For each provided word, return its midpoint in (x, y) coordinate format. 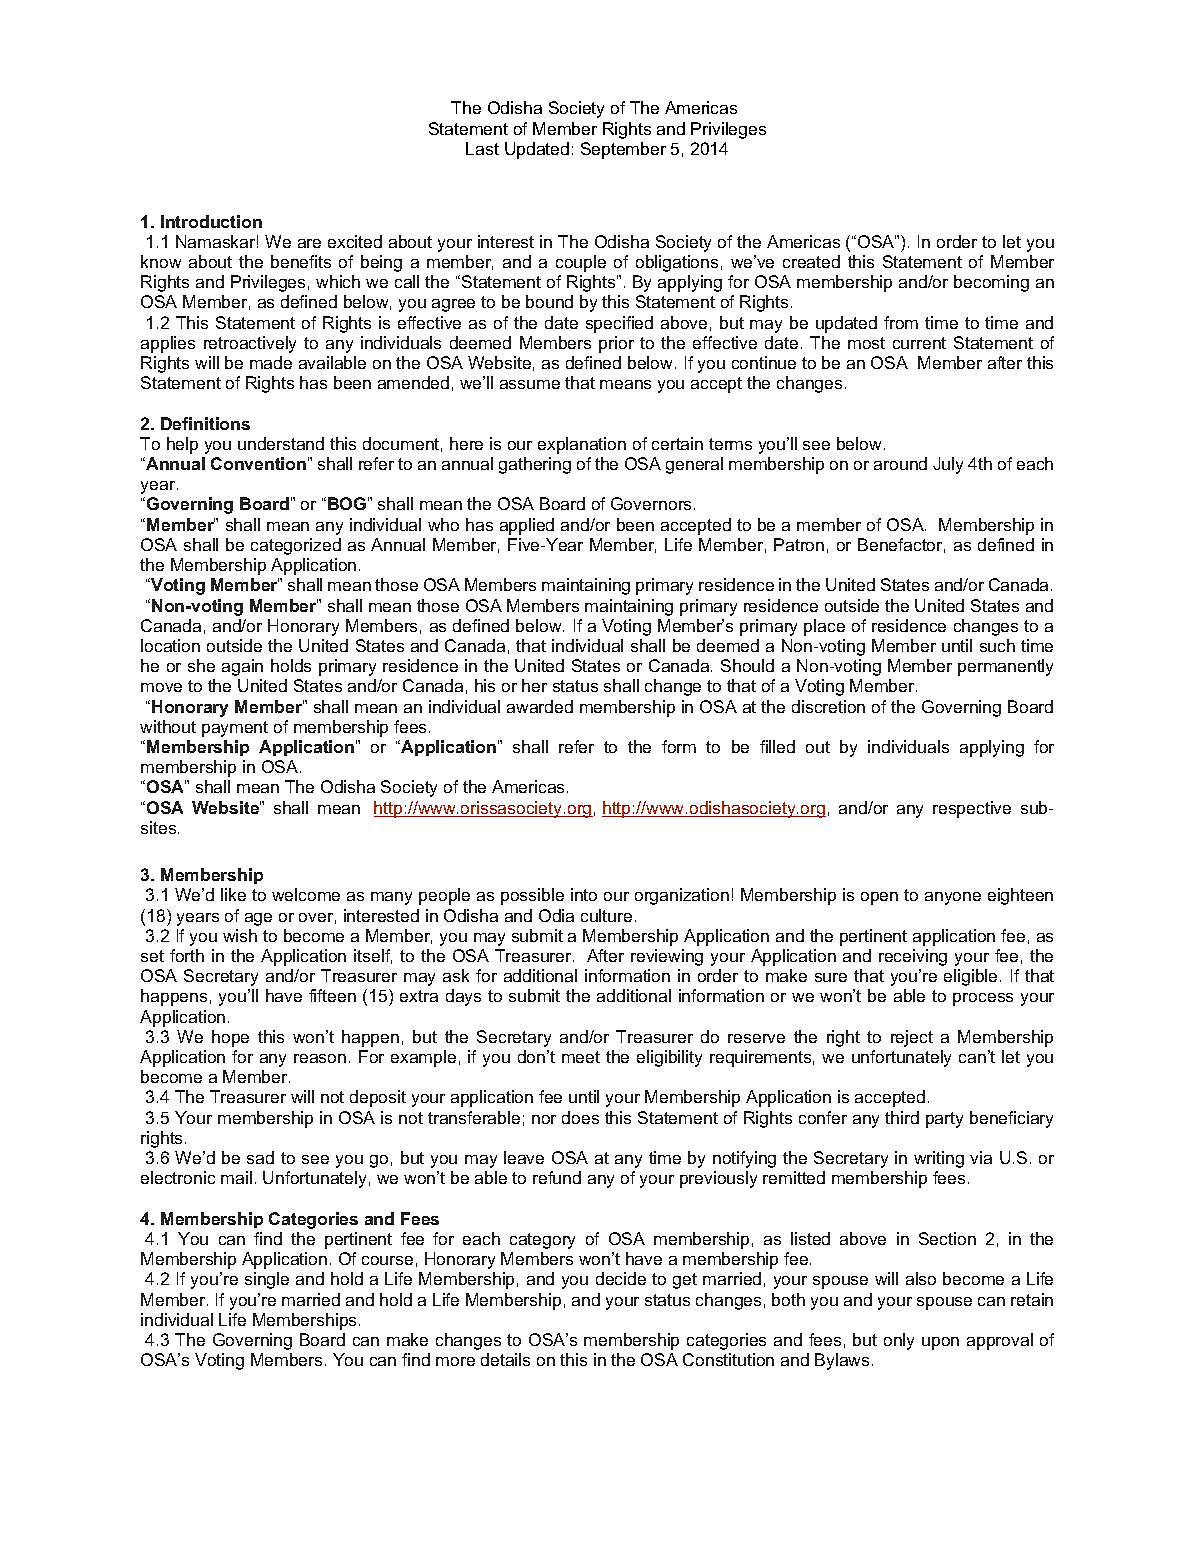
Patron (799, 544)
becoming (991, 283)
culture (606, 915)
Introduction (211, 221)
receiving (913, 957)
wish (240, 935)
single (267, 1280)
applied (527, 526)
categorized (296, 546)
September (623, 150)
